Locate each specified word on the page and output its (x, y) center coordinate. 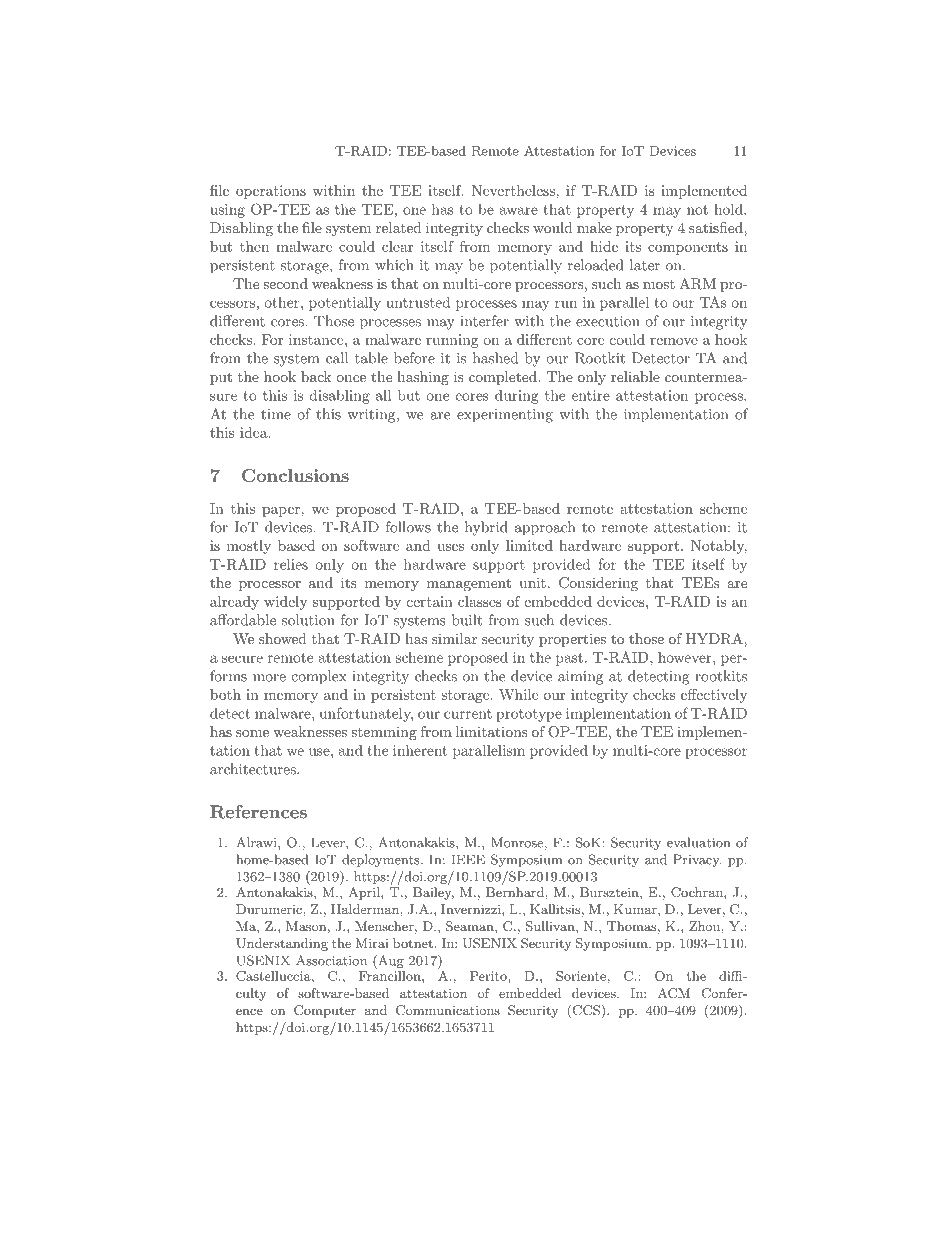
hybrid (486, 528)
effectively (714, 696)
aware (519, 211)
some (252, 733)
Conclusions (295, 475)
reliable (635, 376)
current (468, 714)
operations (271, 192)
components (688, 248)
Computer (325, 1011)
